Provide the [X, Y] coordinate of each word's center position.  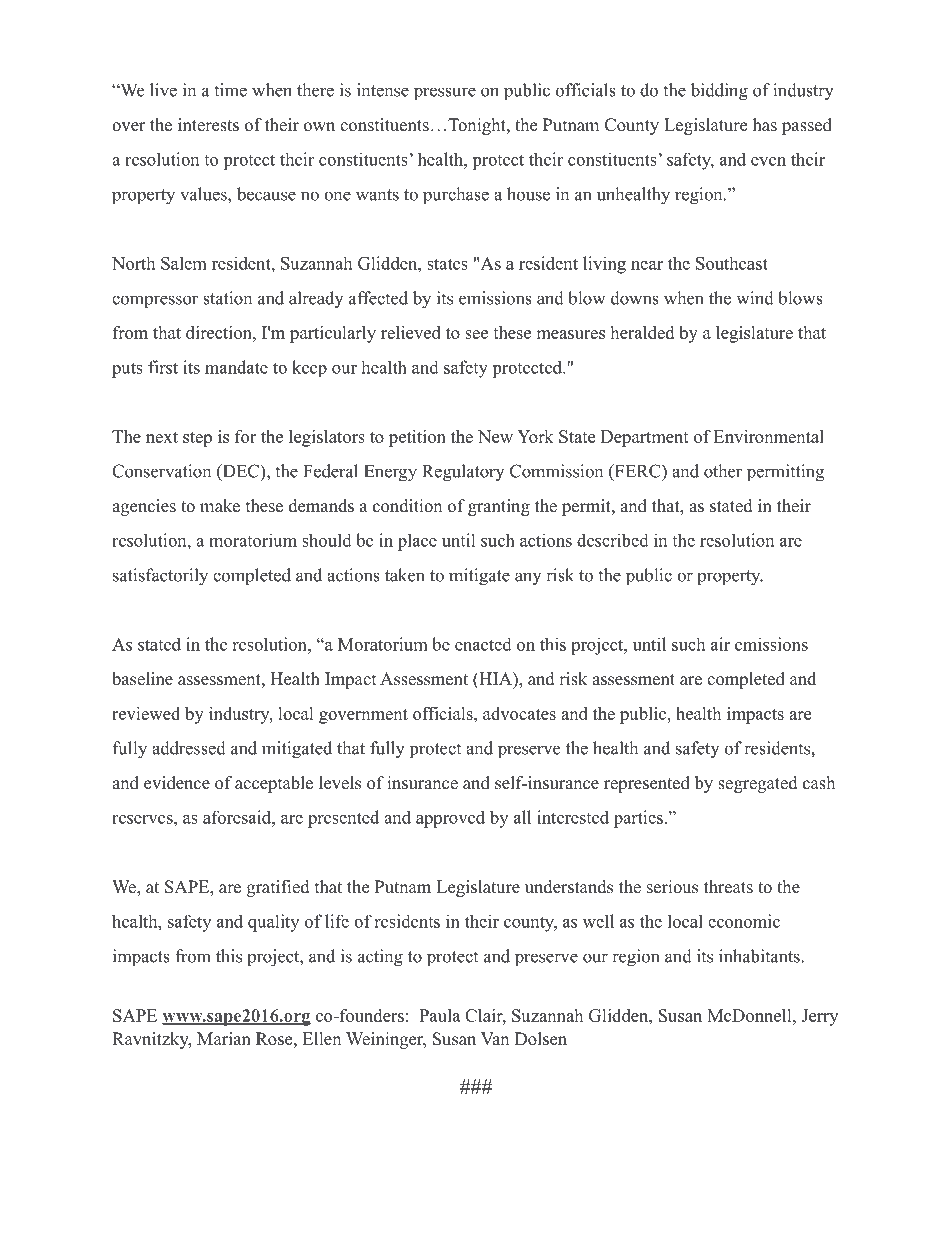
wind [755, 298]
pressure [445, 93]
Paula [440, 1015]
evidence [177, 783]
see [476, 334]
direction [220, 332]
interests [208, 125]
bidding [719, 92]
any [528, 578]
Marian [224, 1038]
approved [450, 819]
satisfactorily [160, 577]
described [613, 540]
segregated [758, 784]
